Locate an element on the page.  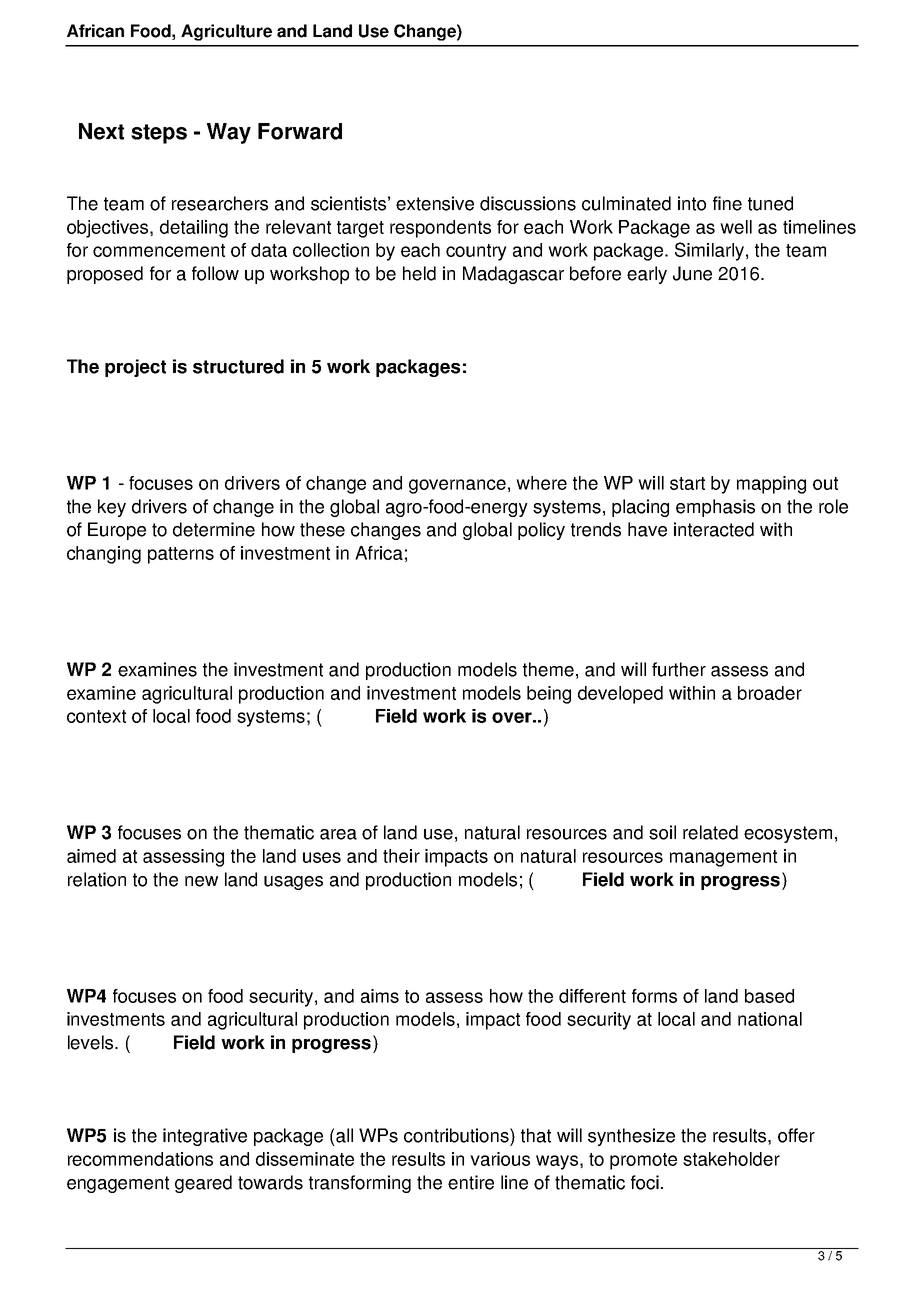
new is located at coordinates (201, 881).
